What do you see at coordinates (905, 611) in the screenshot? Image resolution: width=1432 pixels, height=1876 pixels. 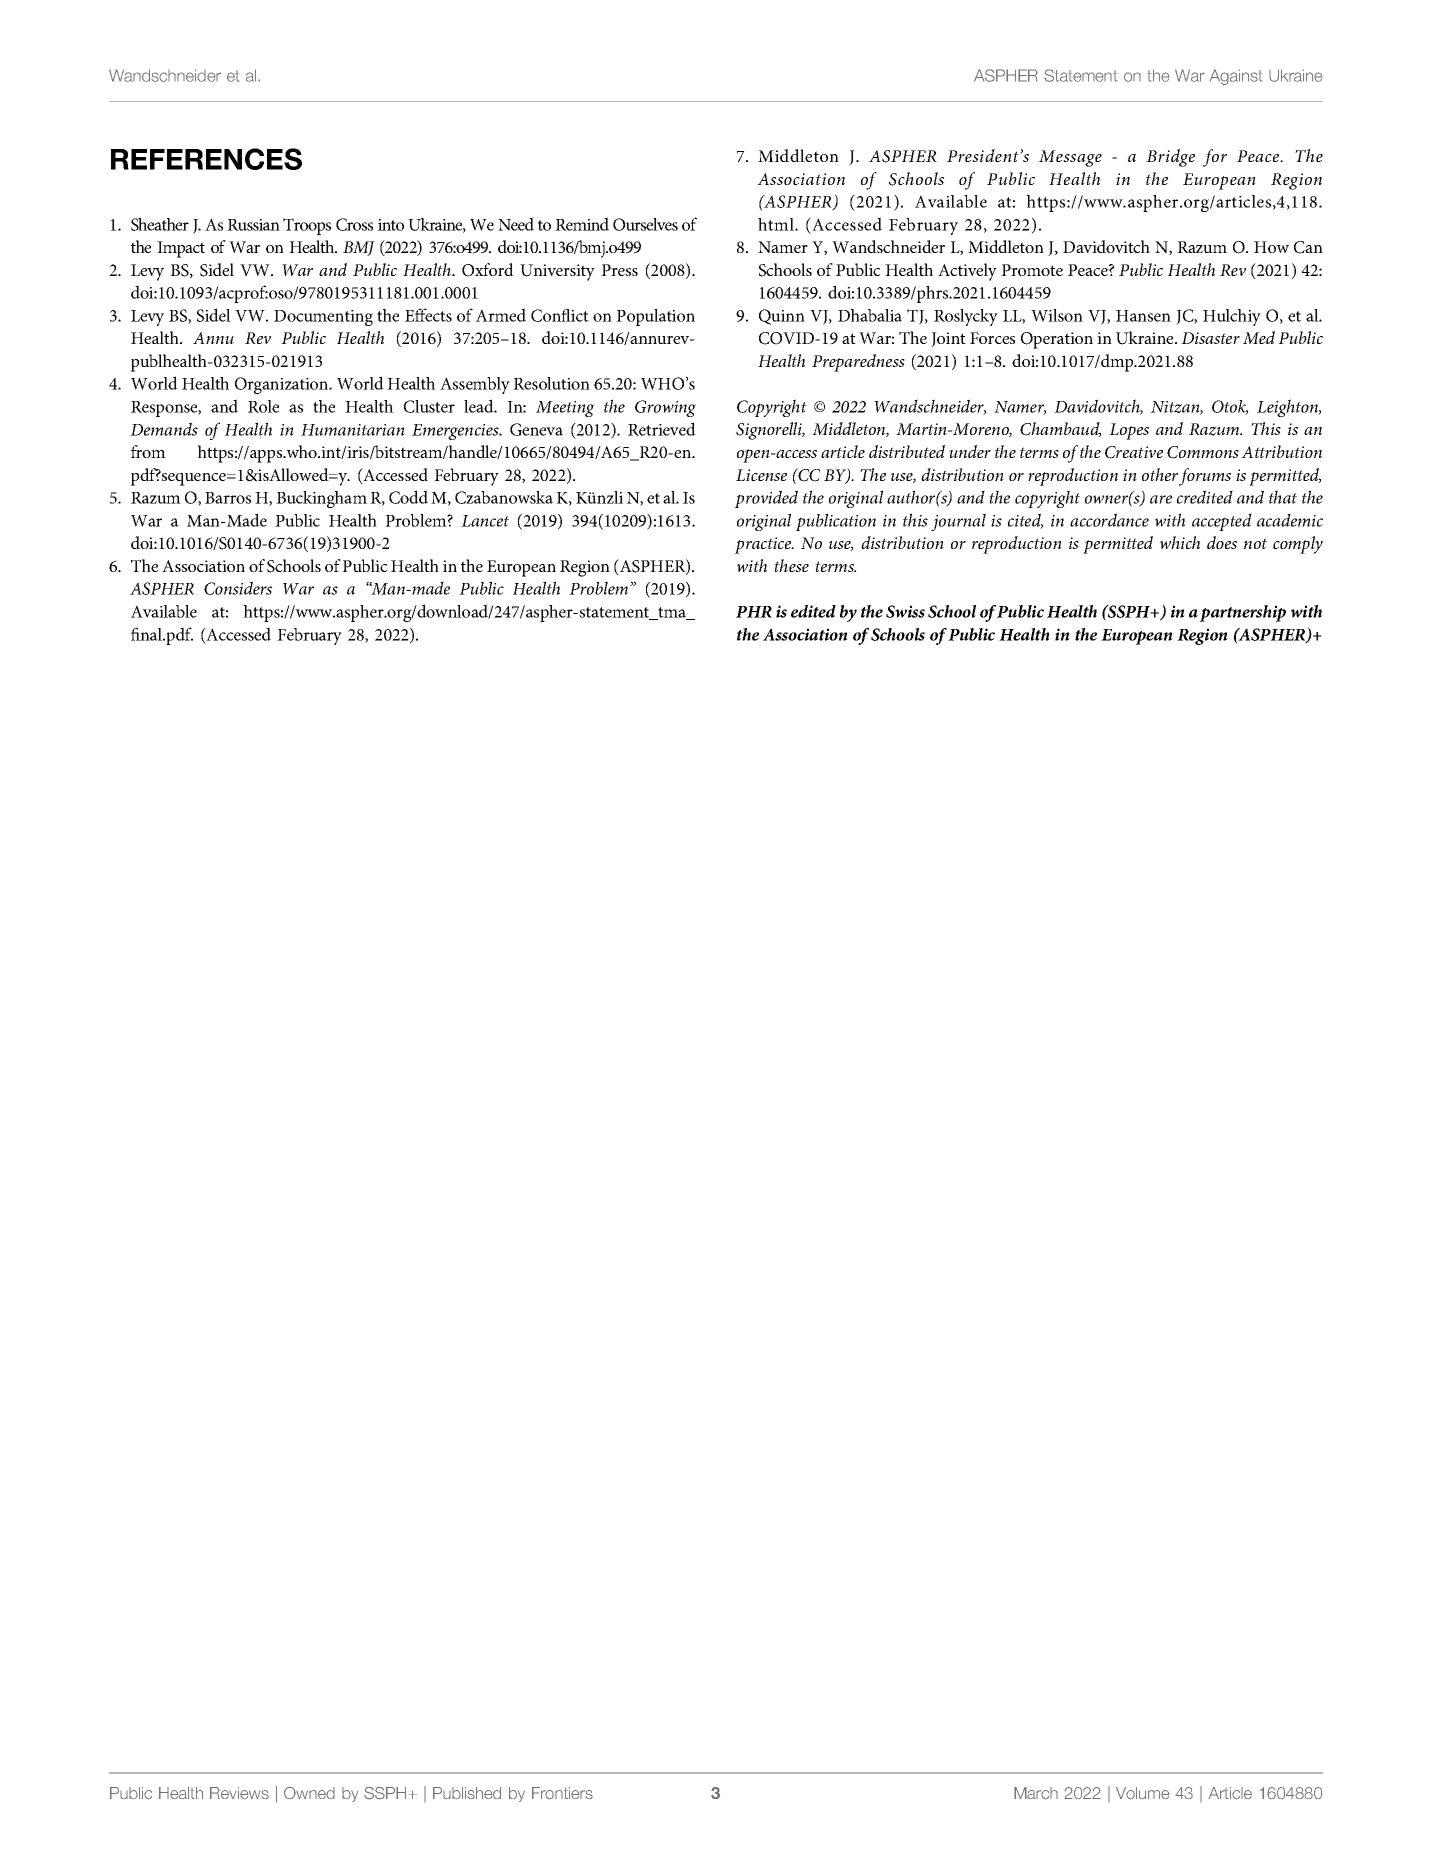 I see `Swiss` at bounding box center [905, 611].
